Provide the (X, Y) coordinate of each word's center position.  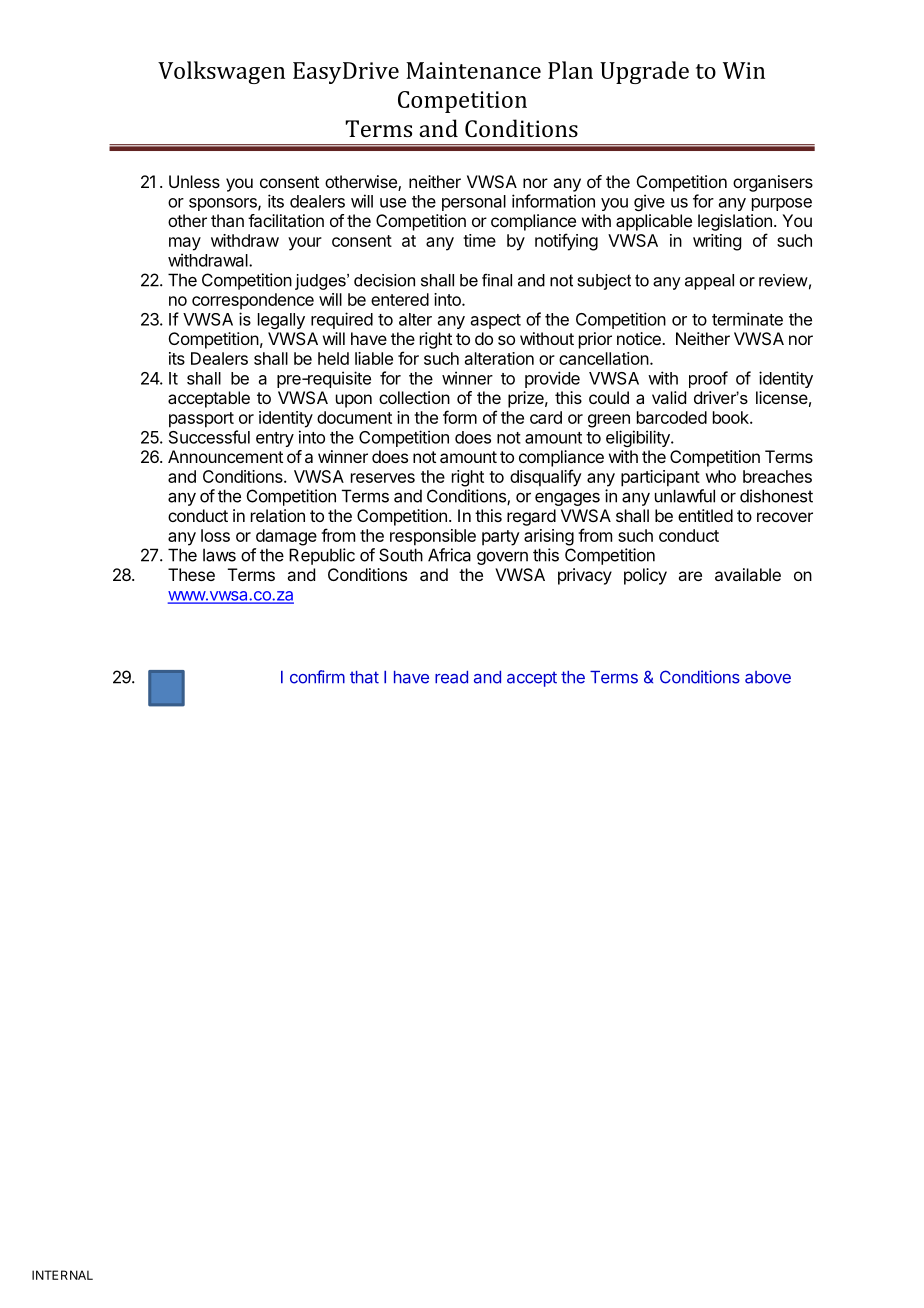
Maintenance (473, 70)
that (364, 677)
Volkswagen (221, 72)
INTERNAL (62, 1275)
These (191, 574)
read (451, 677)
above (768, 677)
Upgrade (644, 72)
